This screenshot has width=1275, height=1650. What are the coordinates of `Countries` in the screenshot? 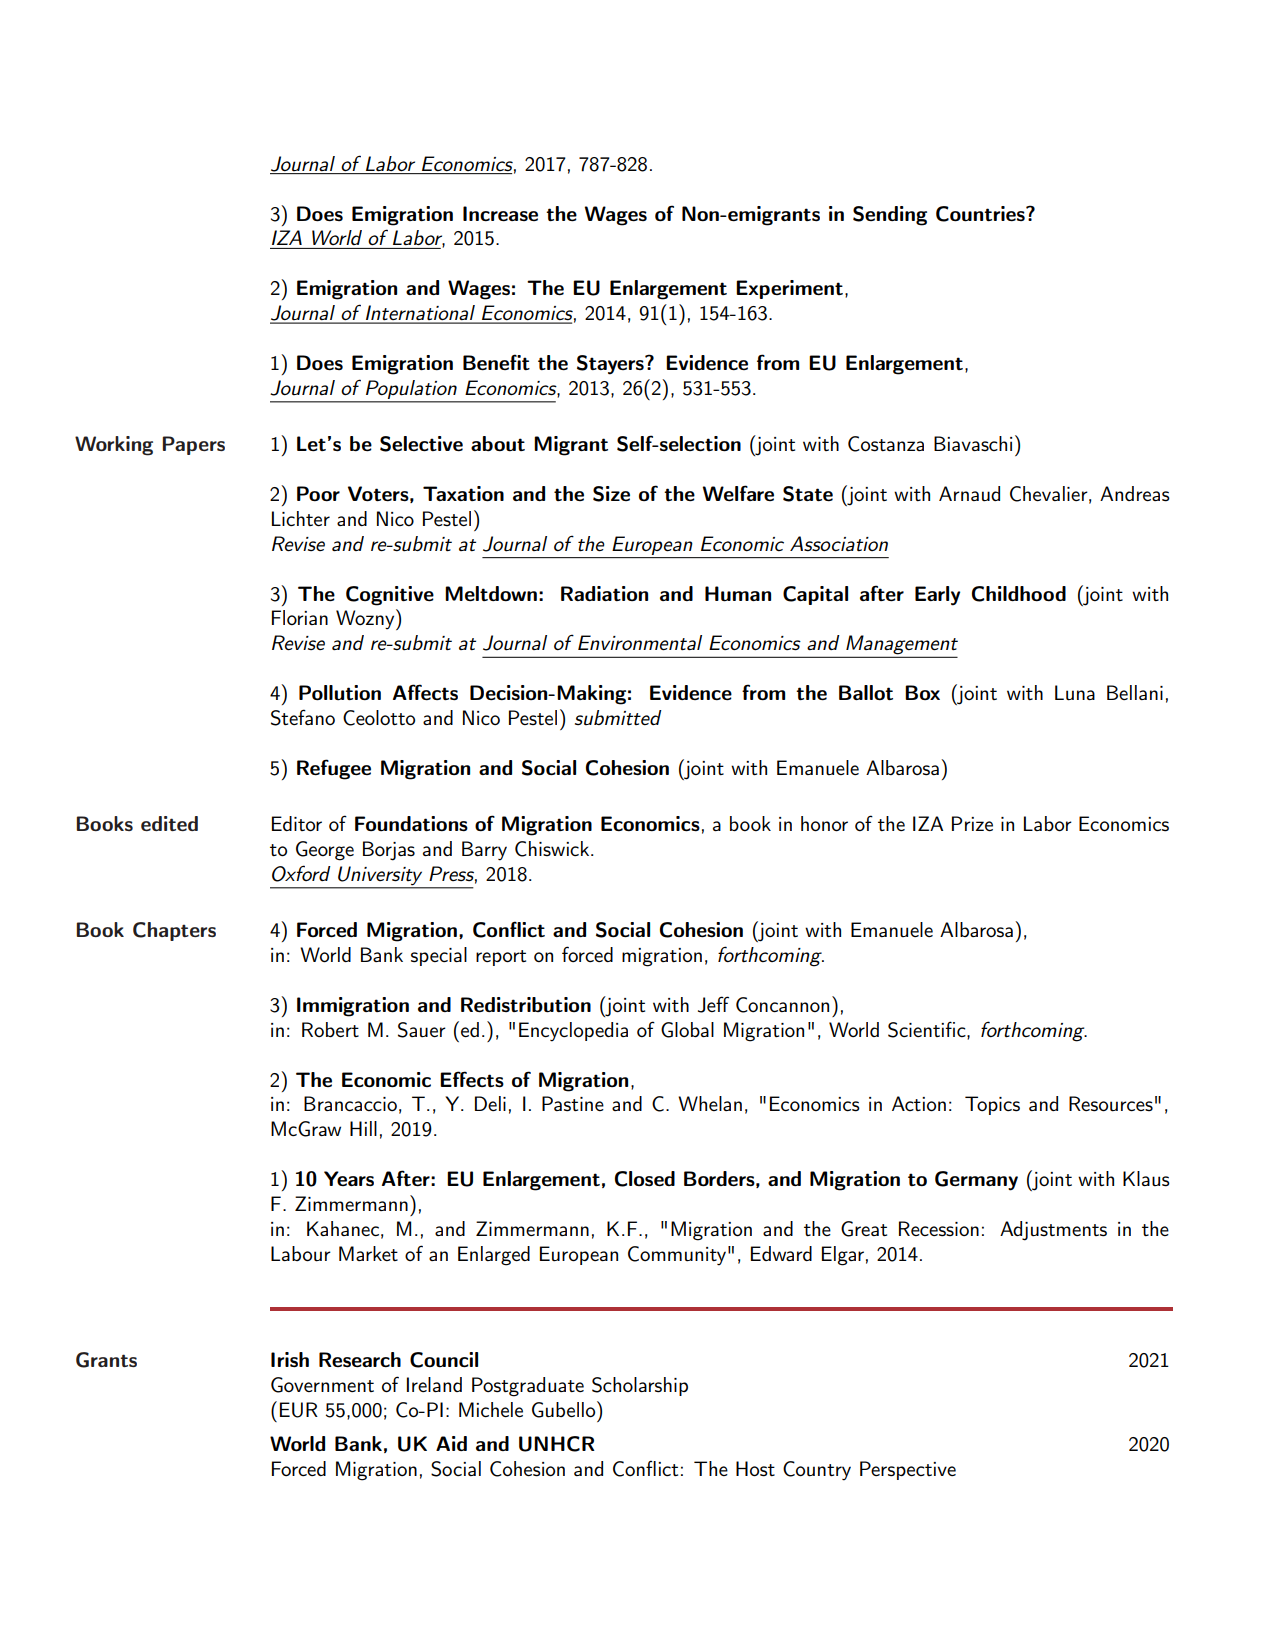 It's located at (981, 214).
